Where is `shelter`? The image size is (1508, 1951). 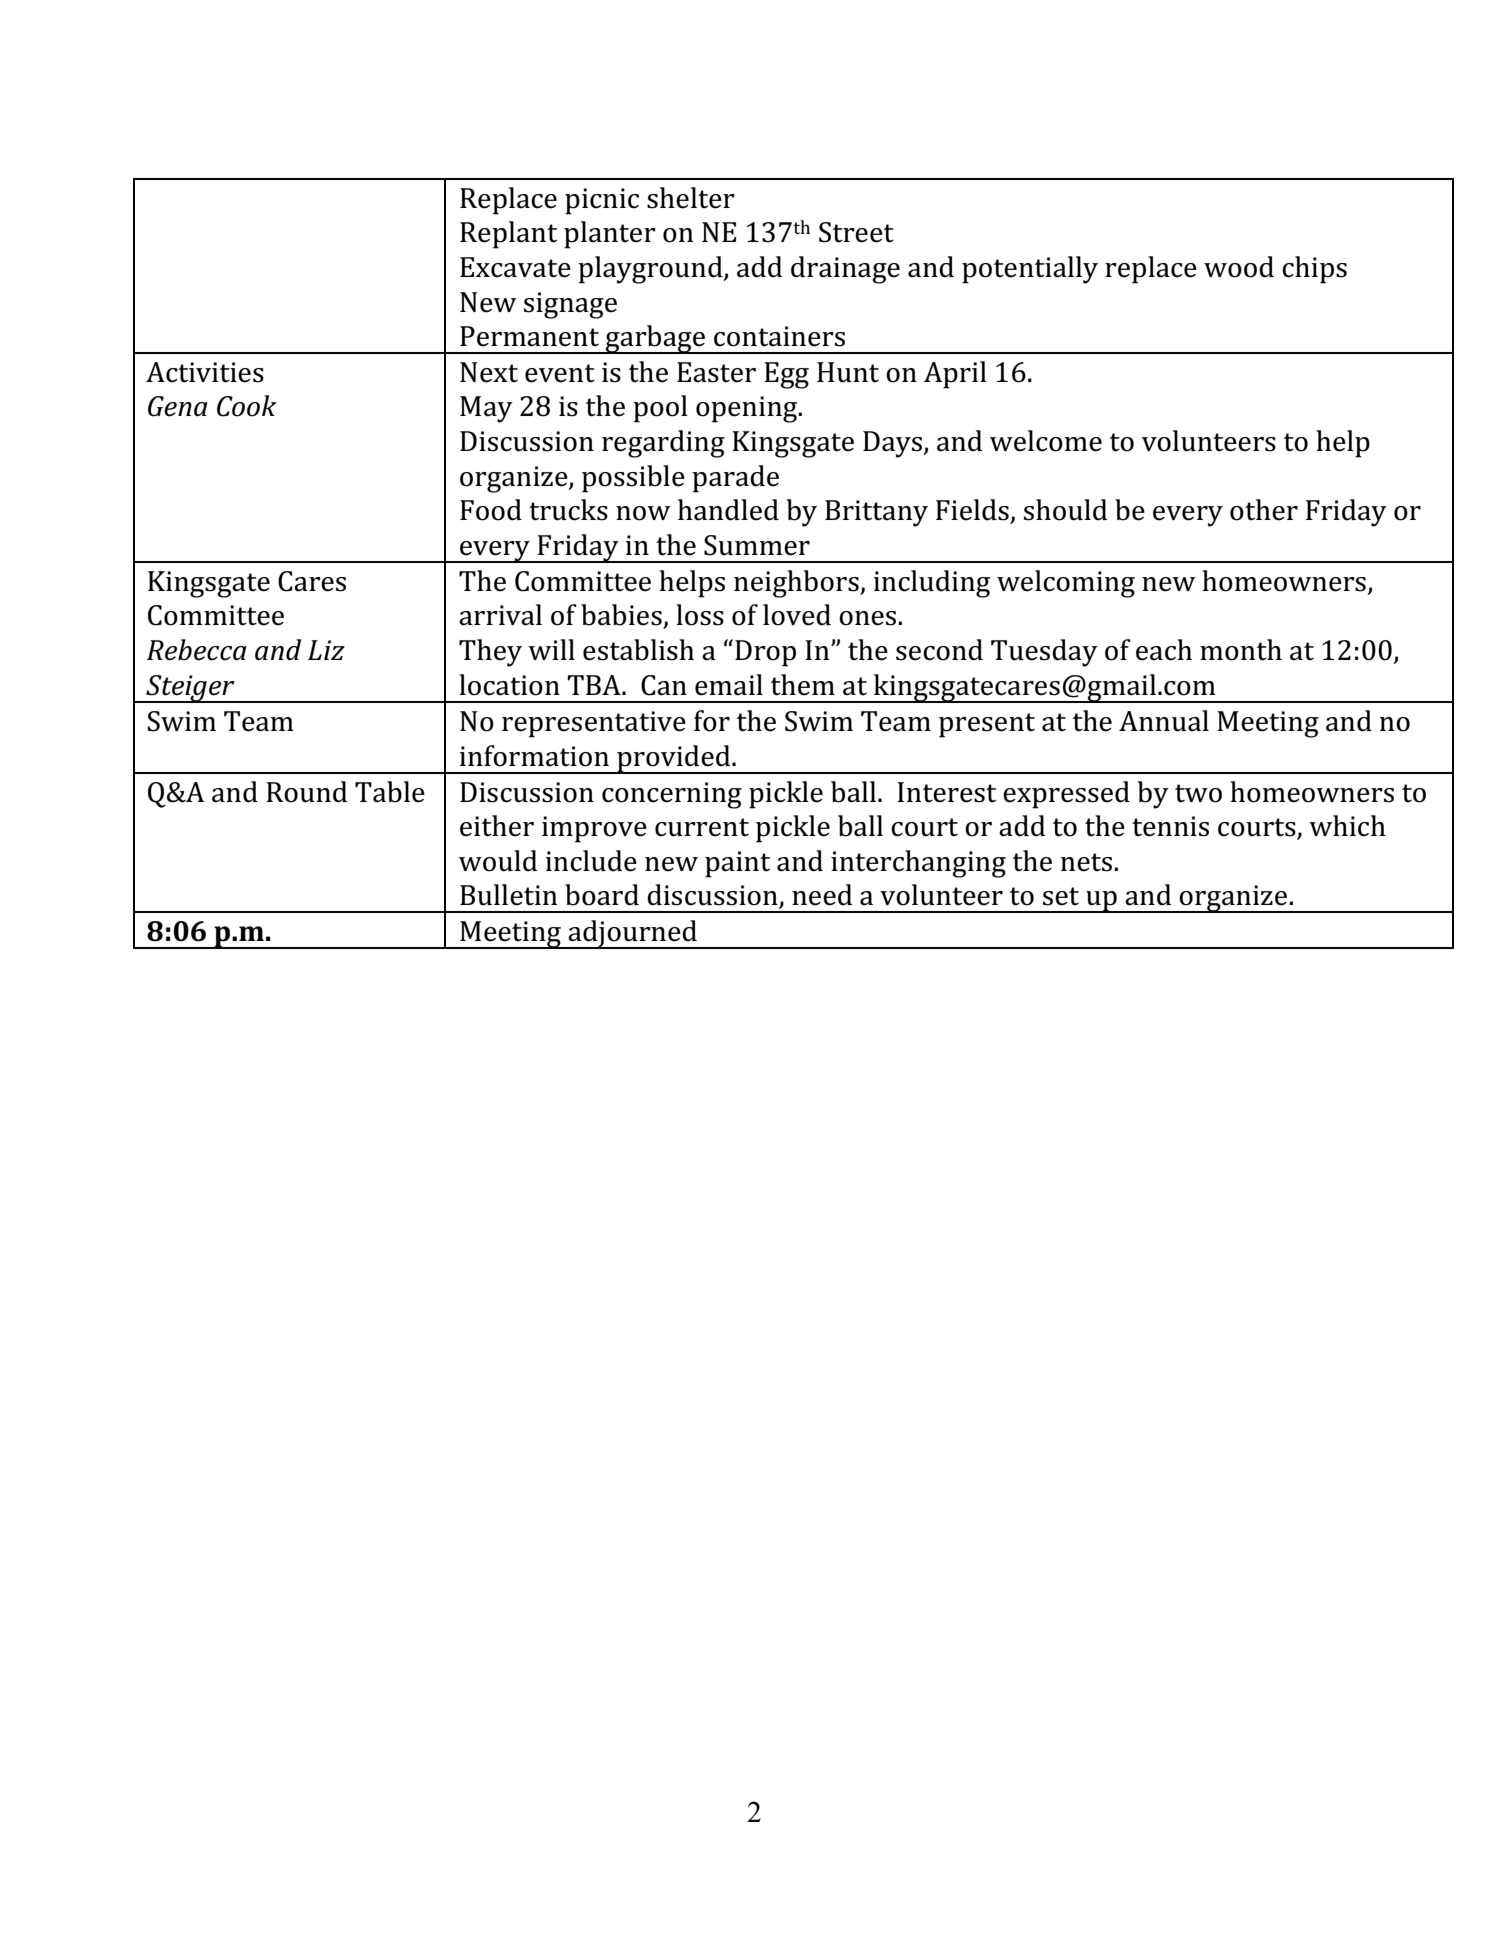 shelter is located at coordinates (691, 198).
